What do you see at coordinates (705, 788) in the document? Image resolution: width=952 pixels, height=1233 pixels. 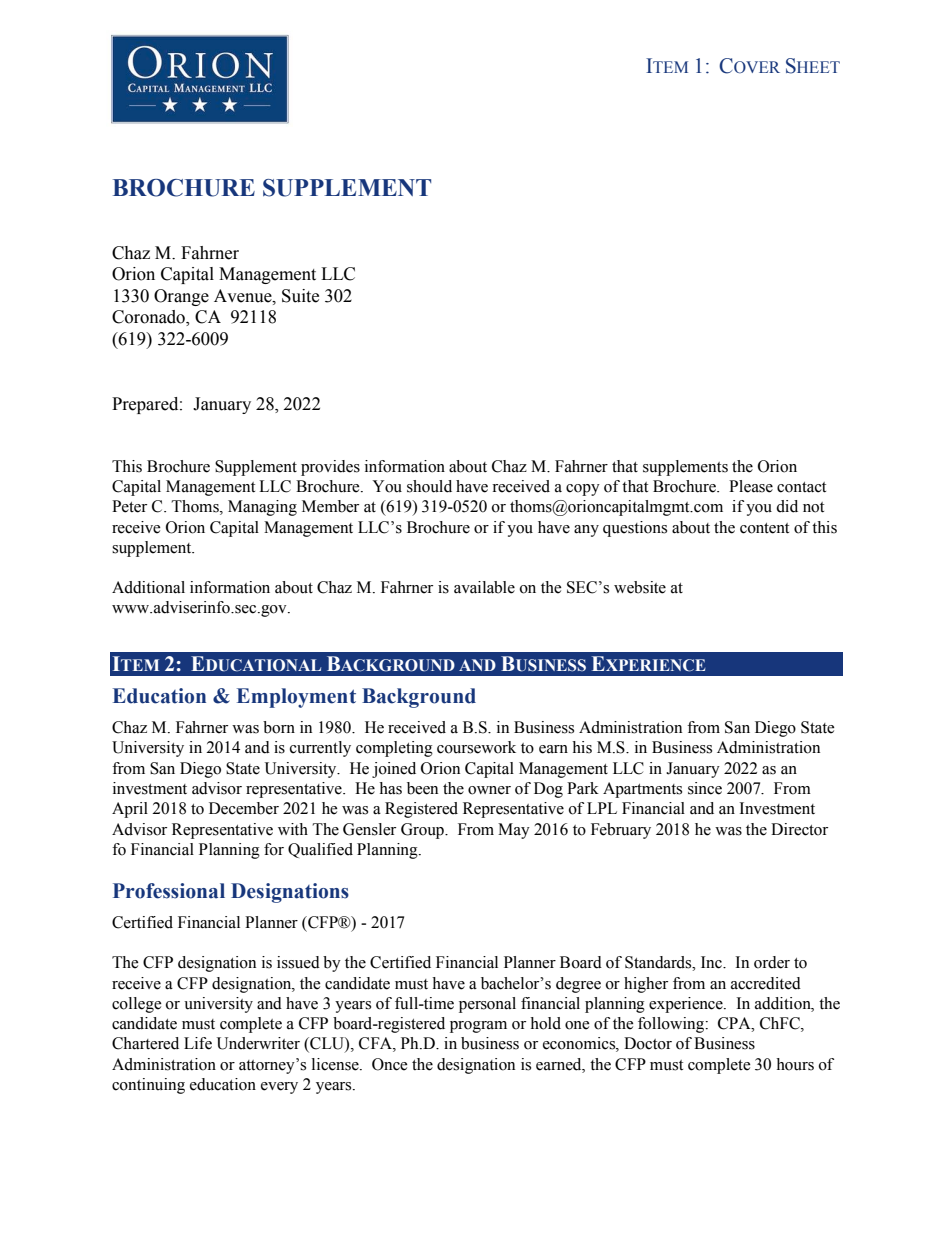 I see `since` at bounding box center [705, 788].
